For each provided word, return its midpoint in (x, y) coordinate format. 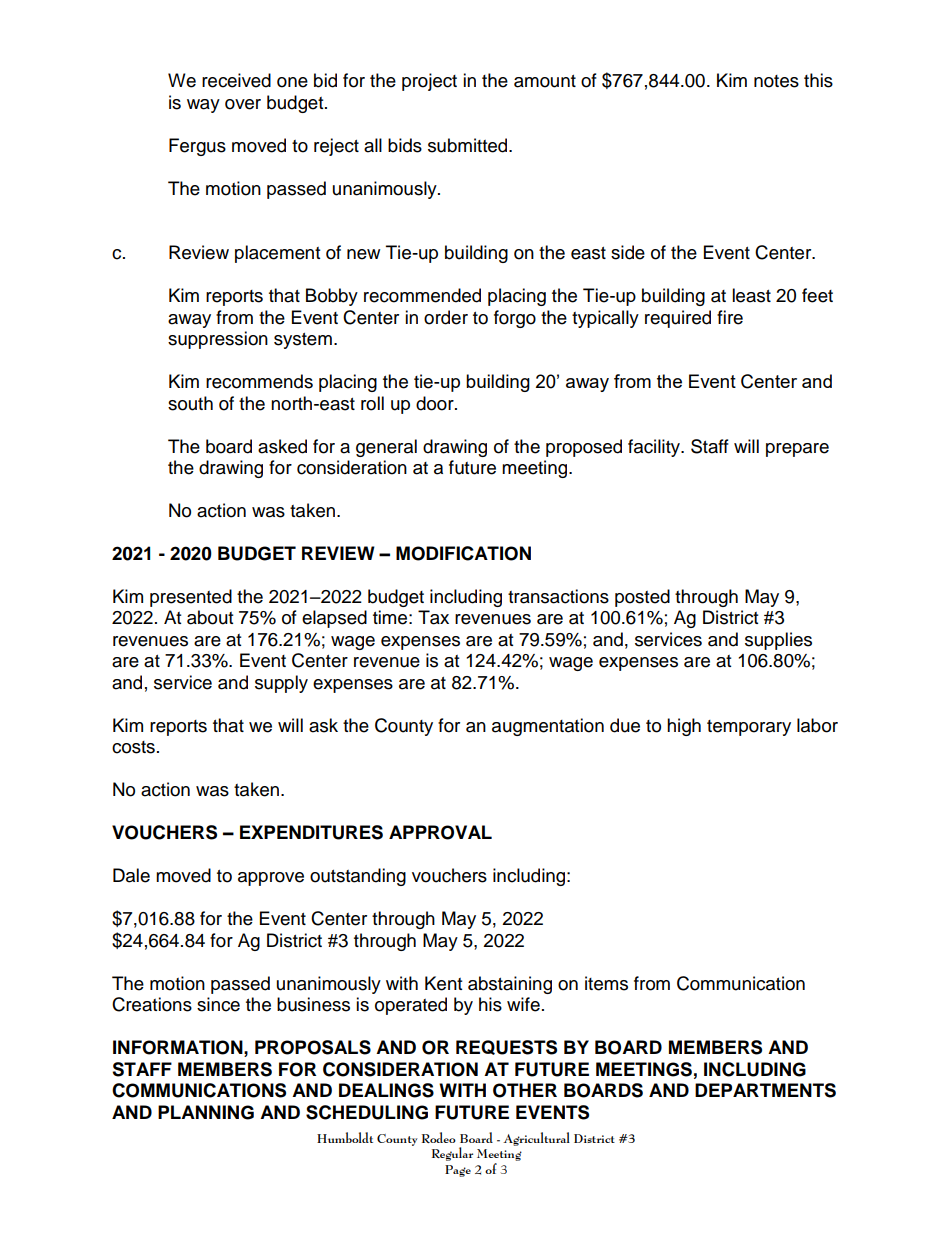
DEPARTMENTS (765, 1090)
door (436, 403)
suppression (218, 340)
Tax (433, 617)
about (210, 617)
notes (776, 81)
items (606, 983)
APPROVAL (440, 832)
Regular (452, 1154)
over (243, 104)
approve (271, 879)
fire (730, 317)
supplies (778, 641)
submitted (469, 145)
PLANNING (206, 1112)
